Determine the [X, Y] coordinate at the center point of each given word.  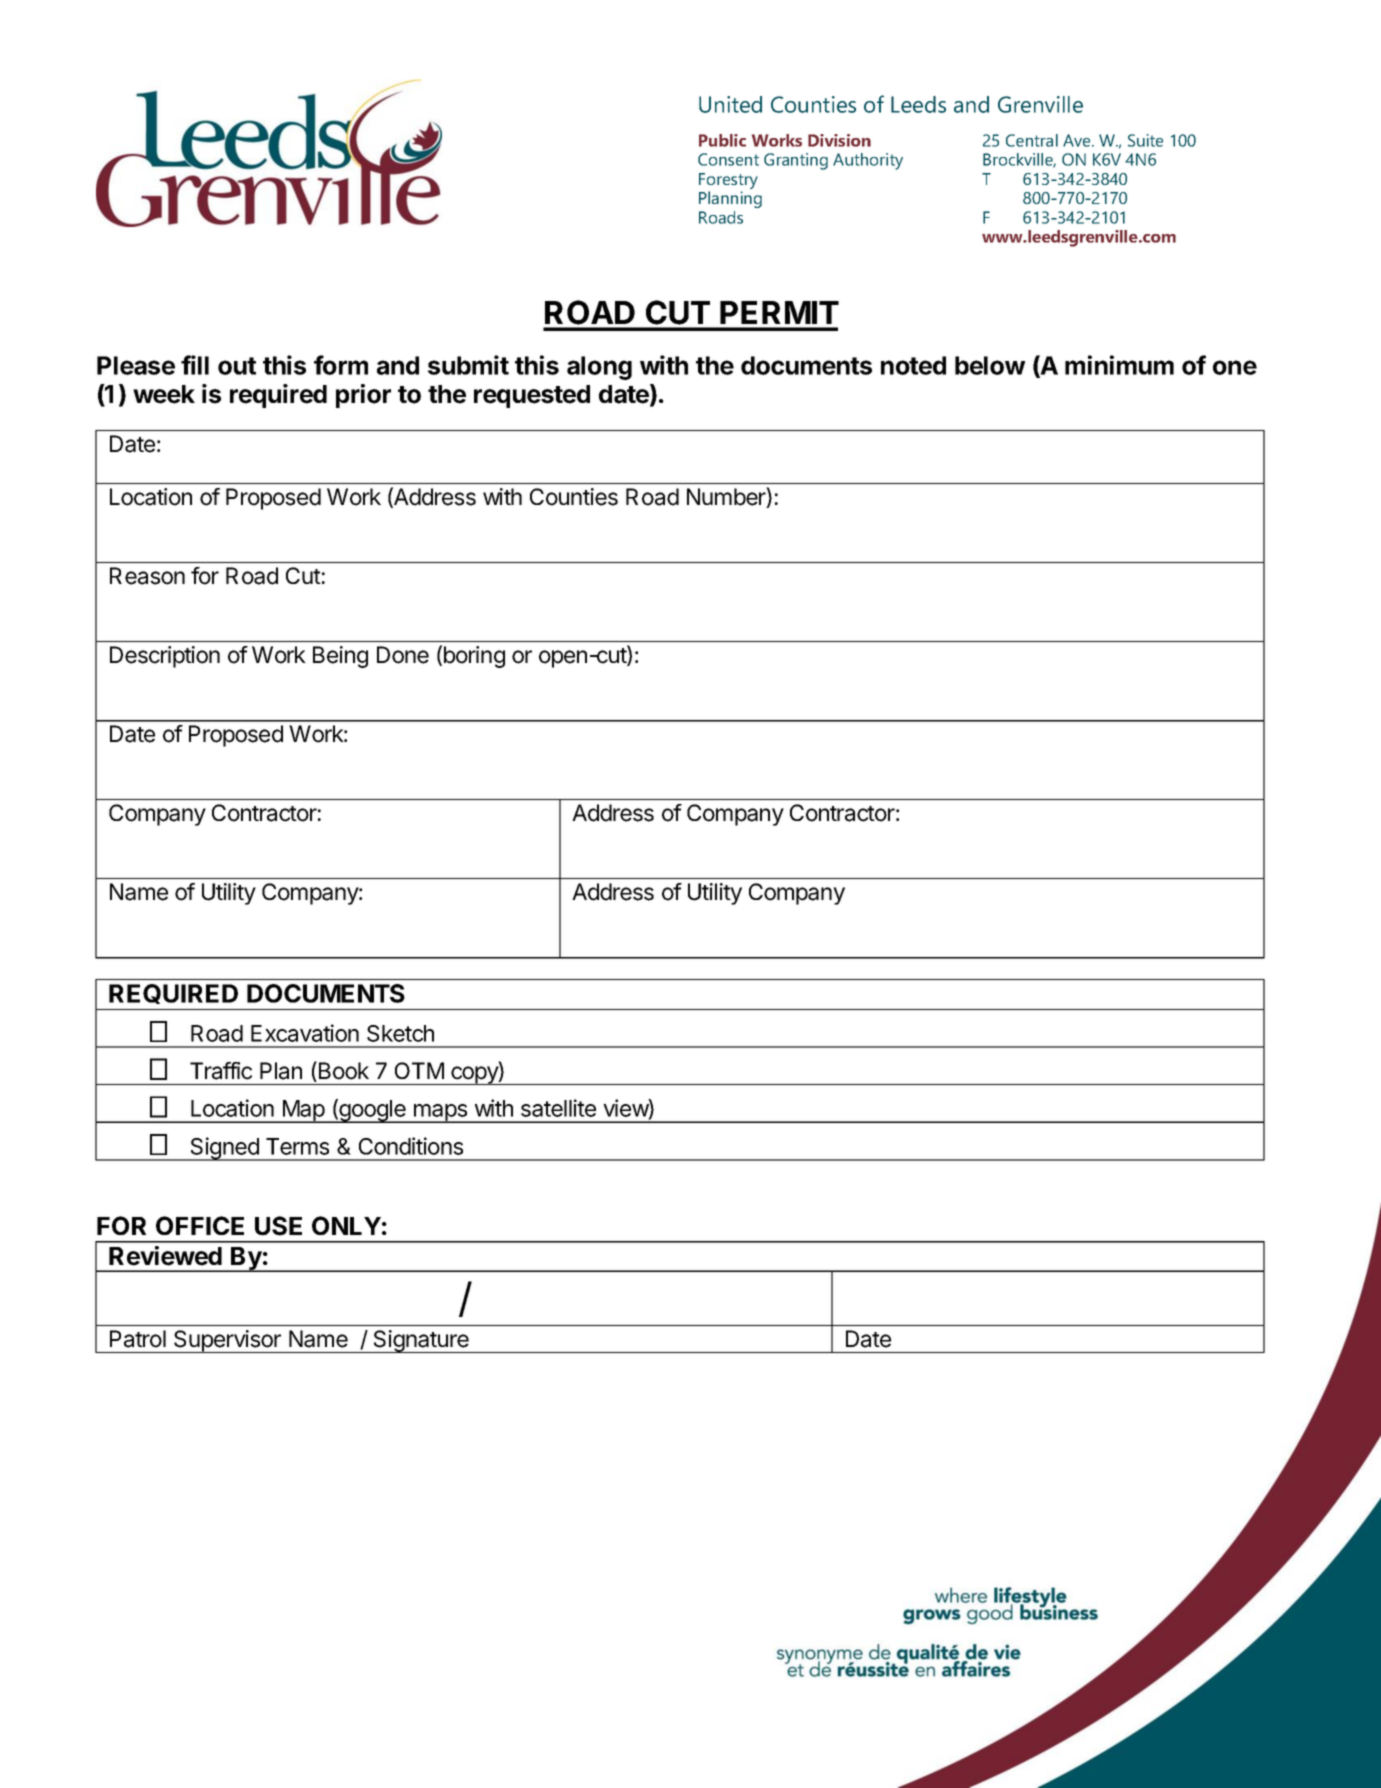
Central [1032, 140]
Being [340, 657]
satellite [558, 1108]
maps [441, 1113]
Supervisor [227, 1341]
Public [722, 140]
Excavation [305, 1033]
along [599, 368]
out [237, 366]
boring [474, 657]
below [990, 365]
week [164, 394]
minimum [1119, 365]
